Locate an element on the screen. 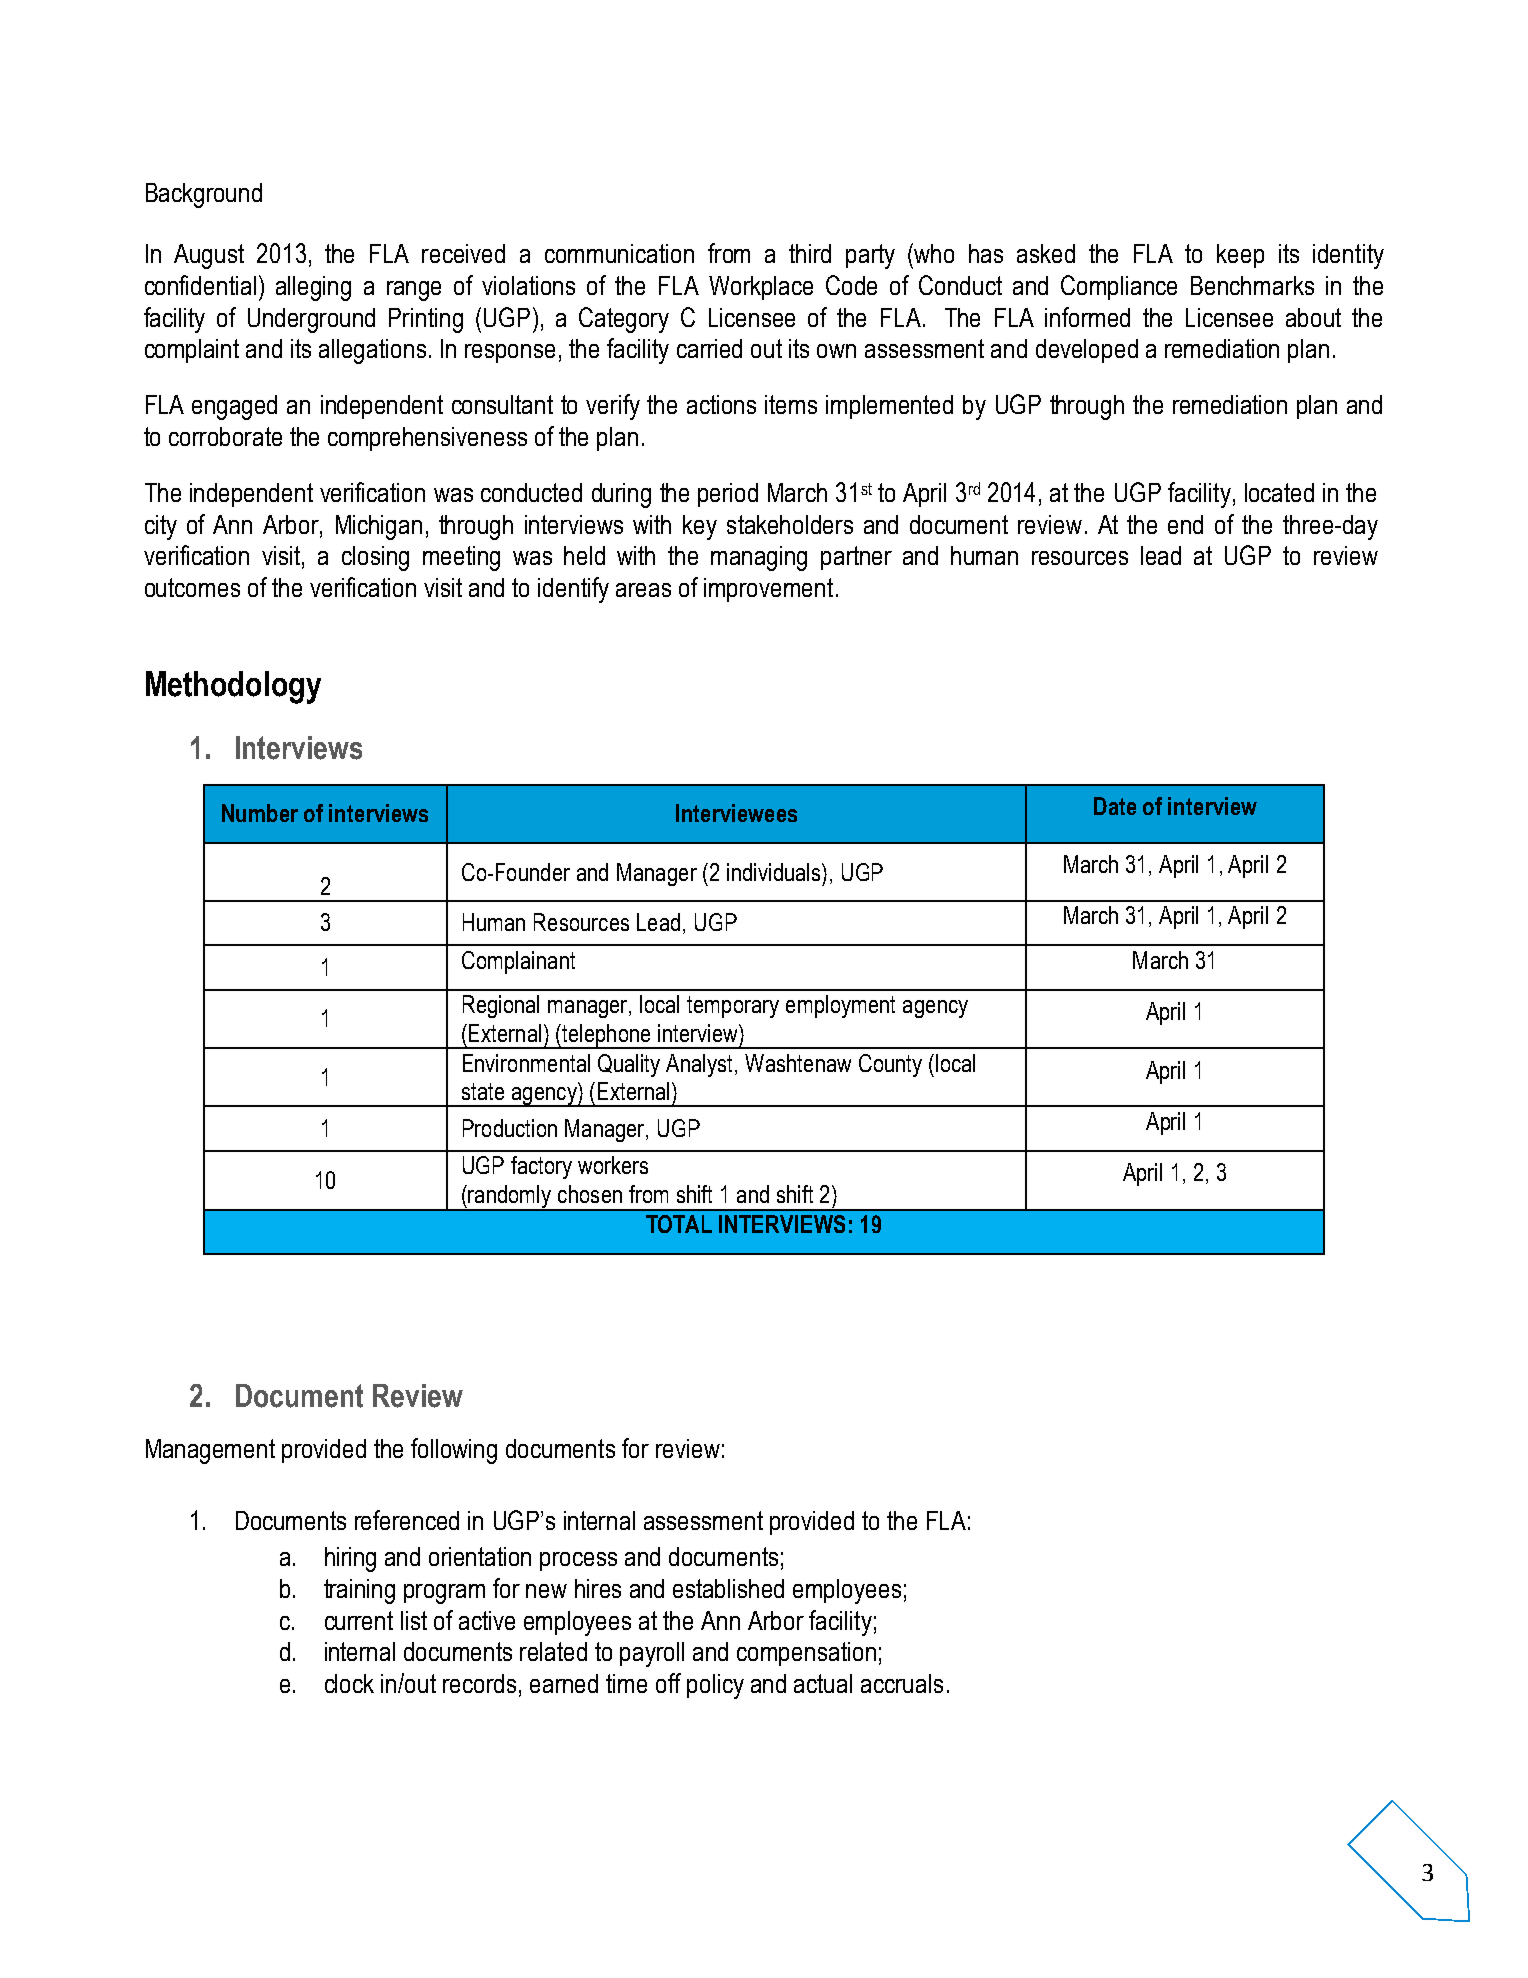 This screenshot has width=1528, height=1978. temporary is located at coordinates (733, 1007).
